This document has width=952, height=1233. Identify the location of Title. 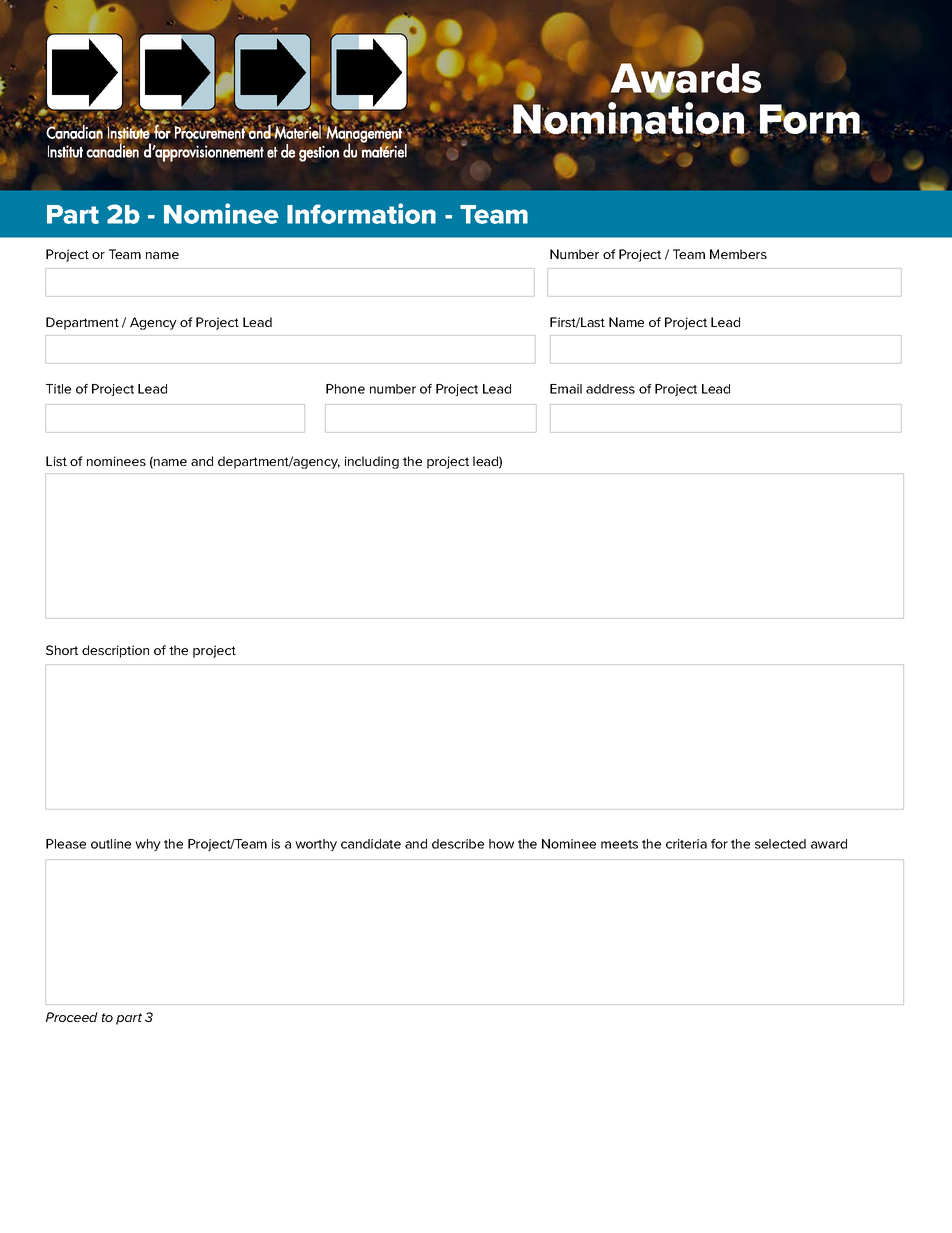
(58, 389).
